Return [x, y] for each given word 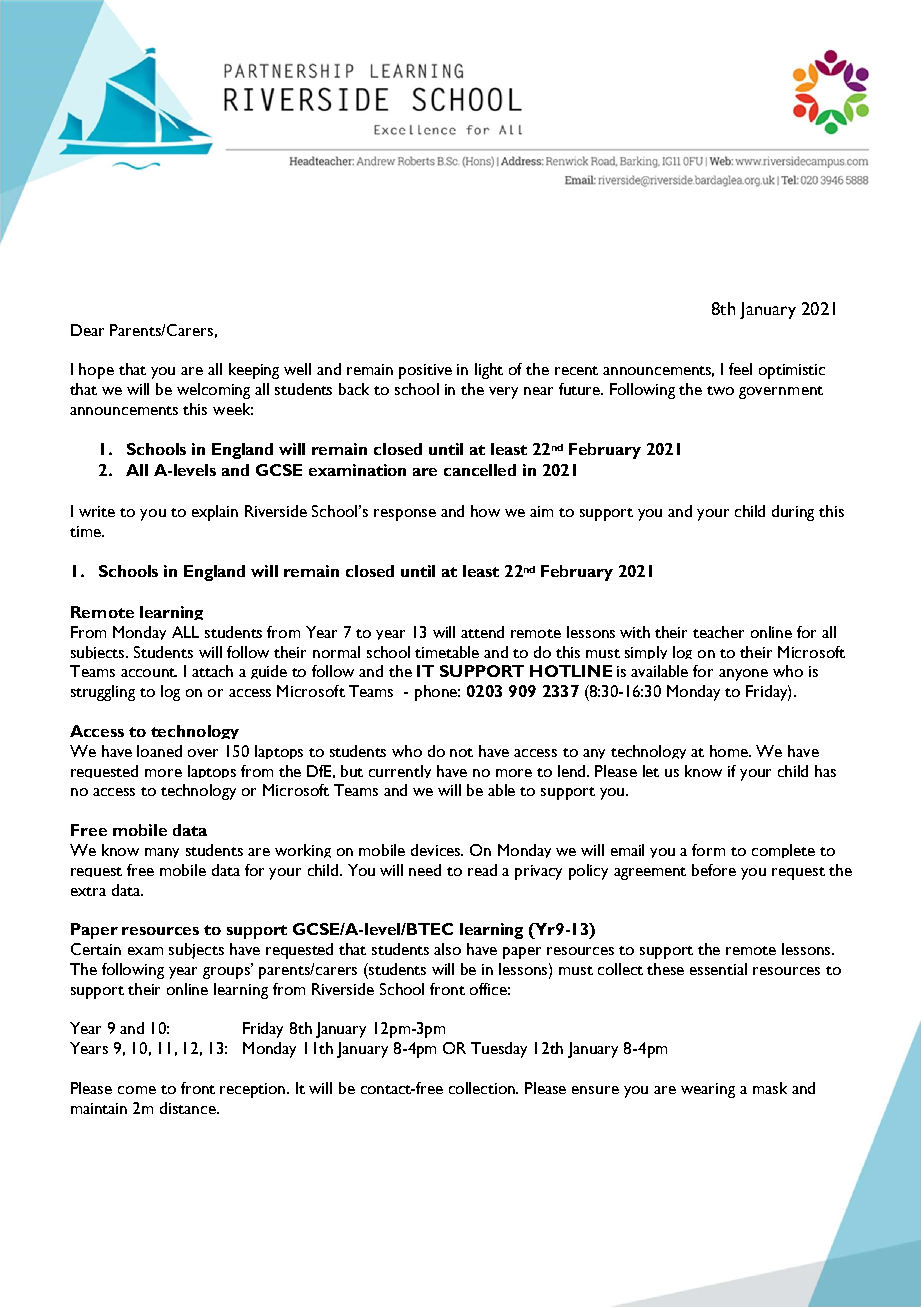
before [714, 870]
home [730, 751]
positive [425, 371]
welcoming [213, 391]
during [793, 513]
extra [88, 891]
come [137, 1090]
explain [215, 513]
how [485, 511]
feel [740, 369]
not [461, 752]
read [482, 870]
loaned [159, 751]
